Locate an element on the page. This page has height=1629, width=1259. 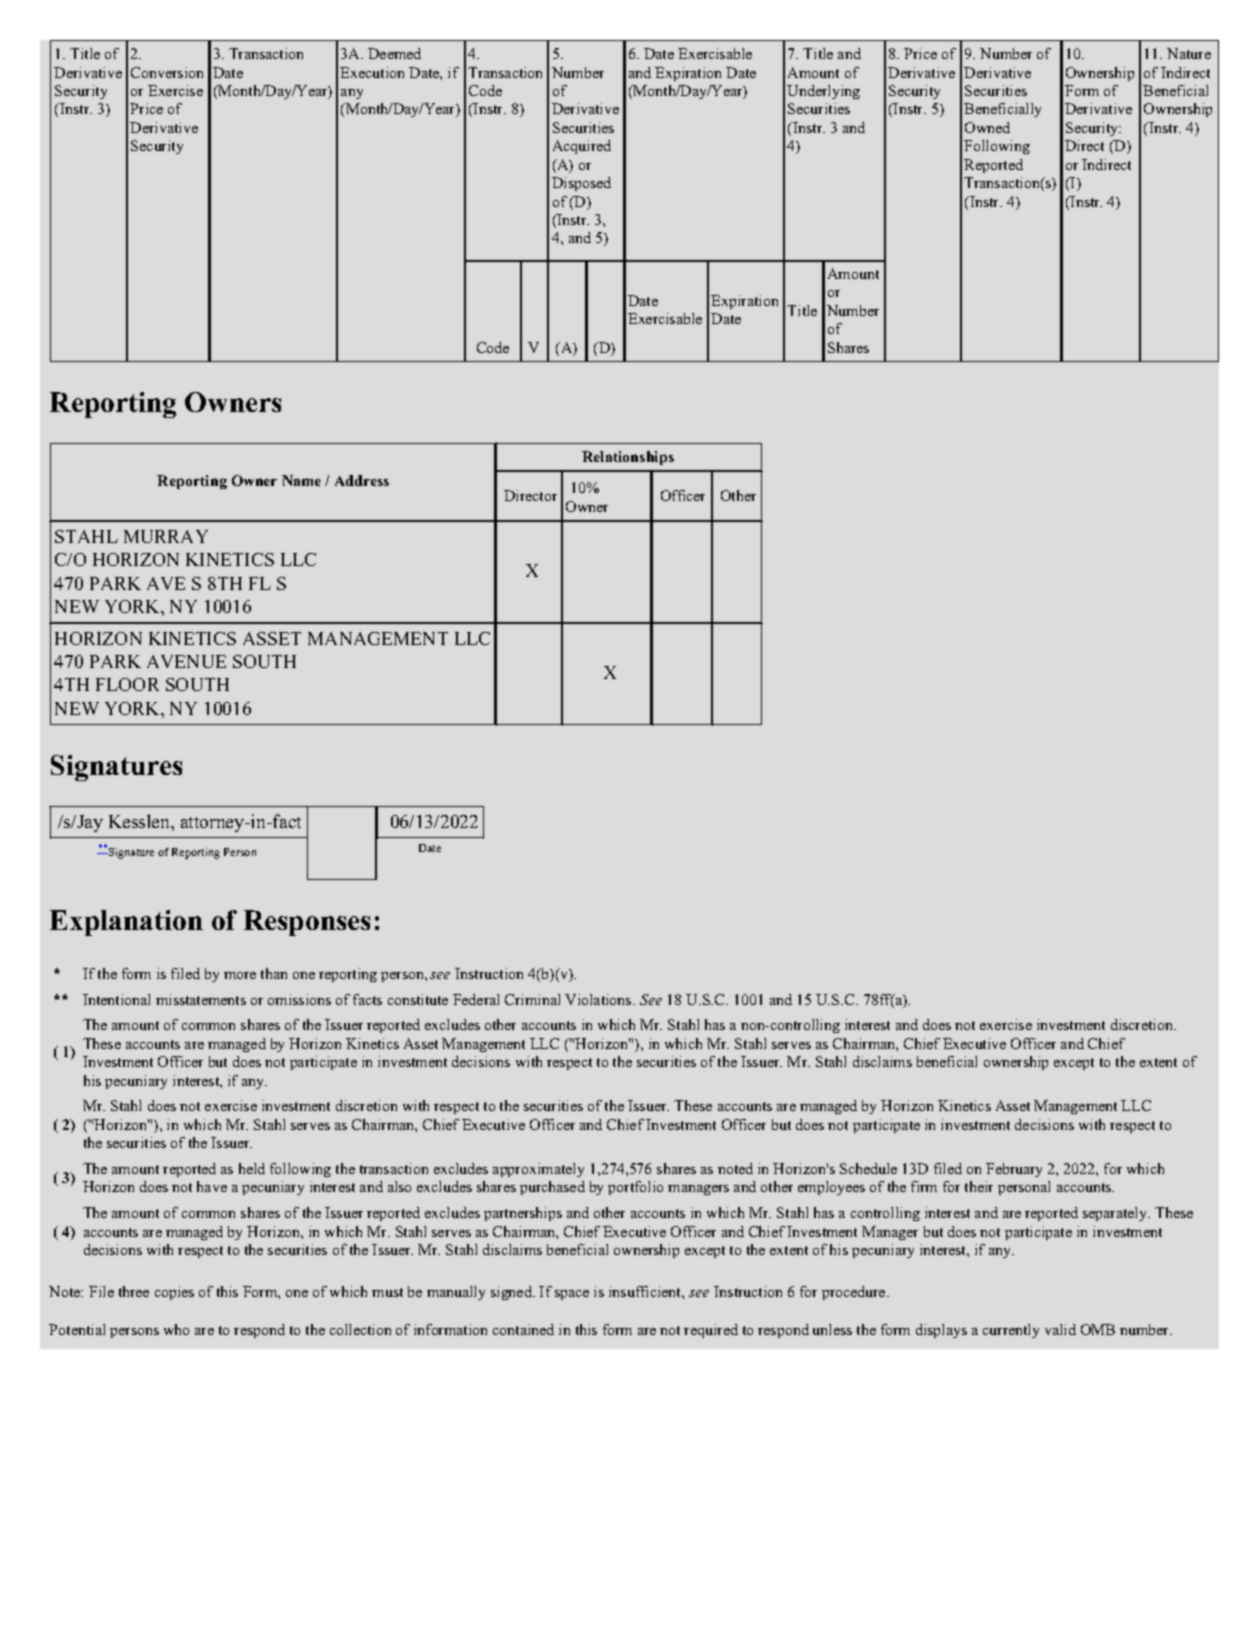
copies is located at coordinates (174, 1293).
